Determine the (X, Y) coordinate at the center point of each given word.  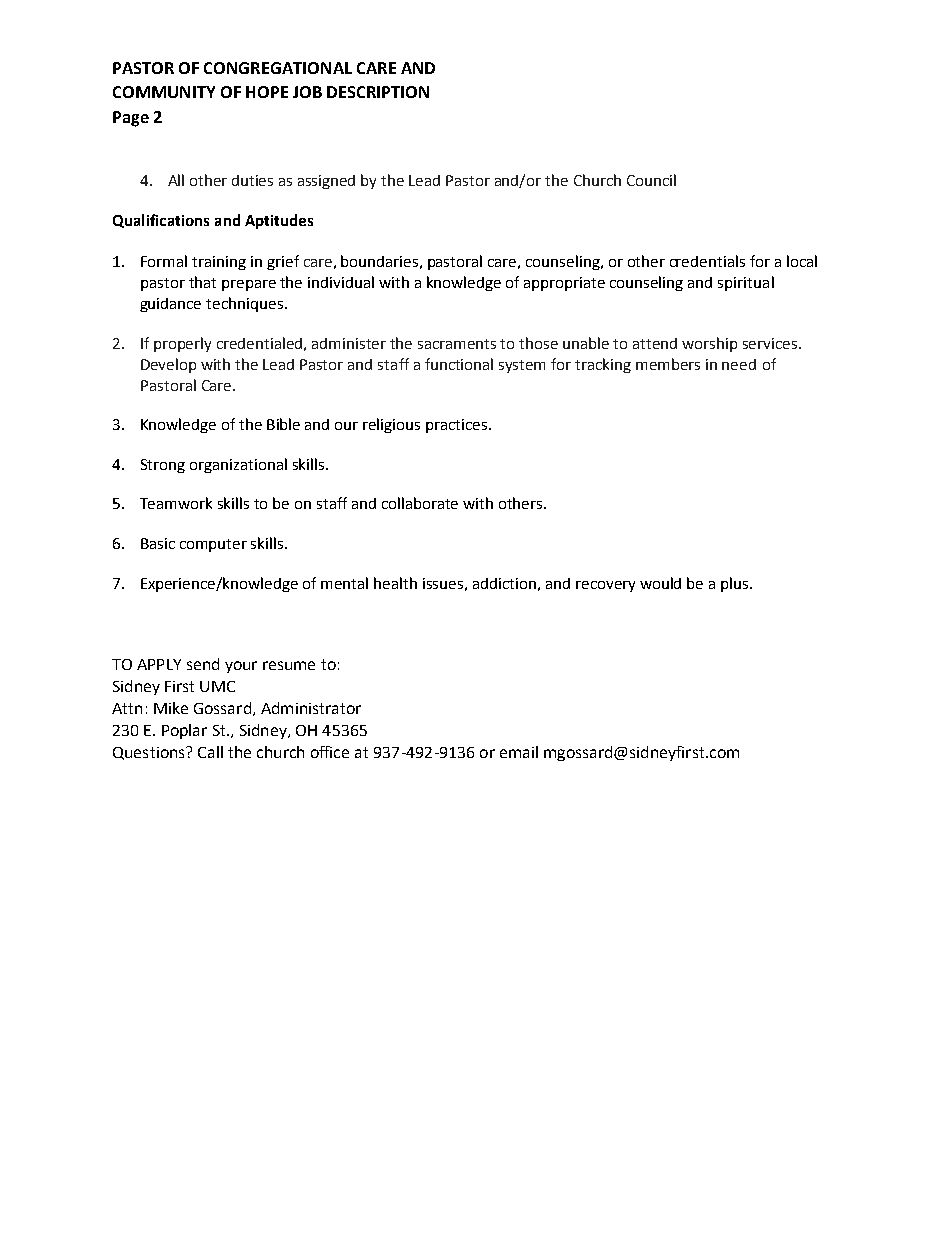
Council (651, 180)
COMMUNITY (164, 92)
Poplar (184, 731)
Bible (283, 424)
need (739, 364)
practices (458, 426)
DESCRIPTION (378, 92)
